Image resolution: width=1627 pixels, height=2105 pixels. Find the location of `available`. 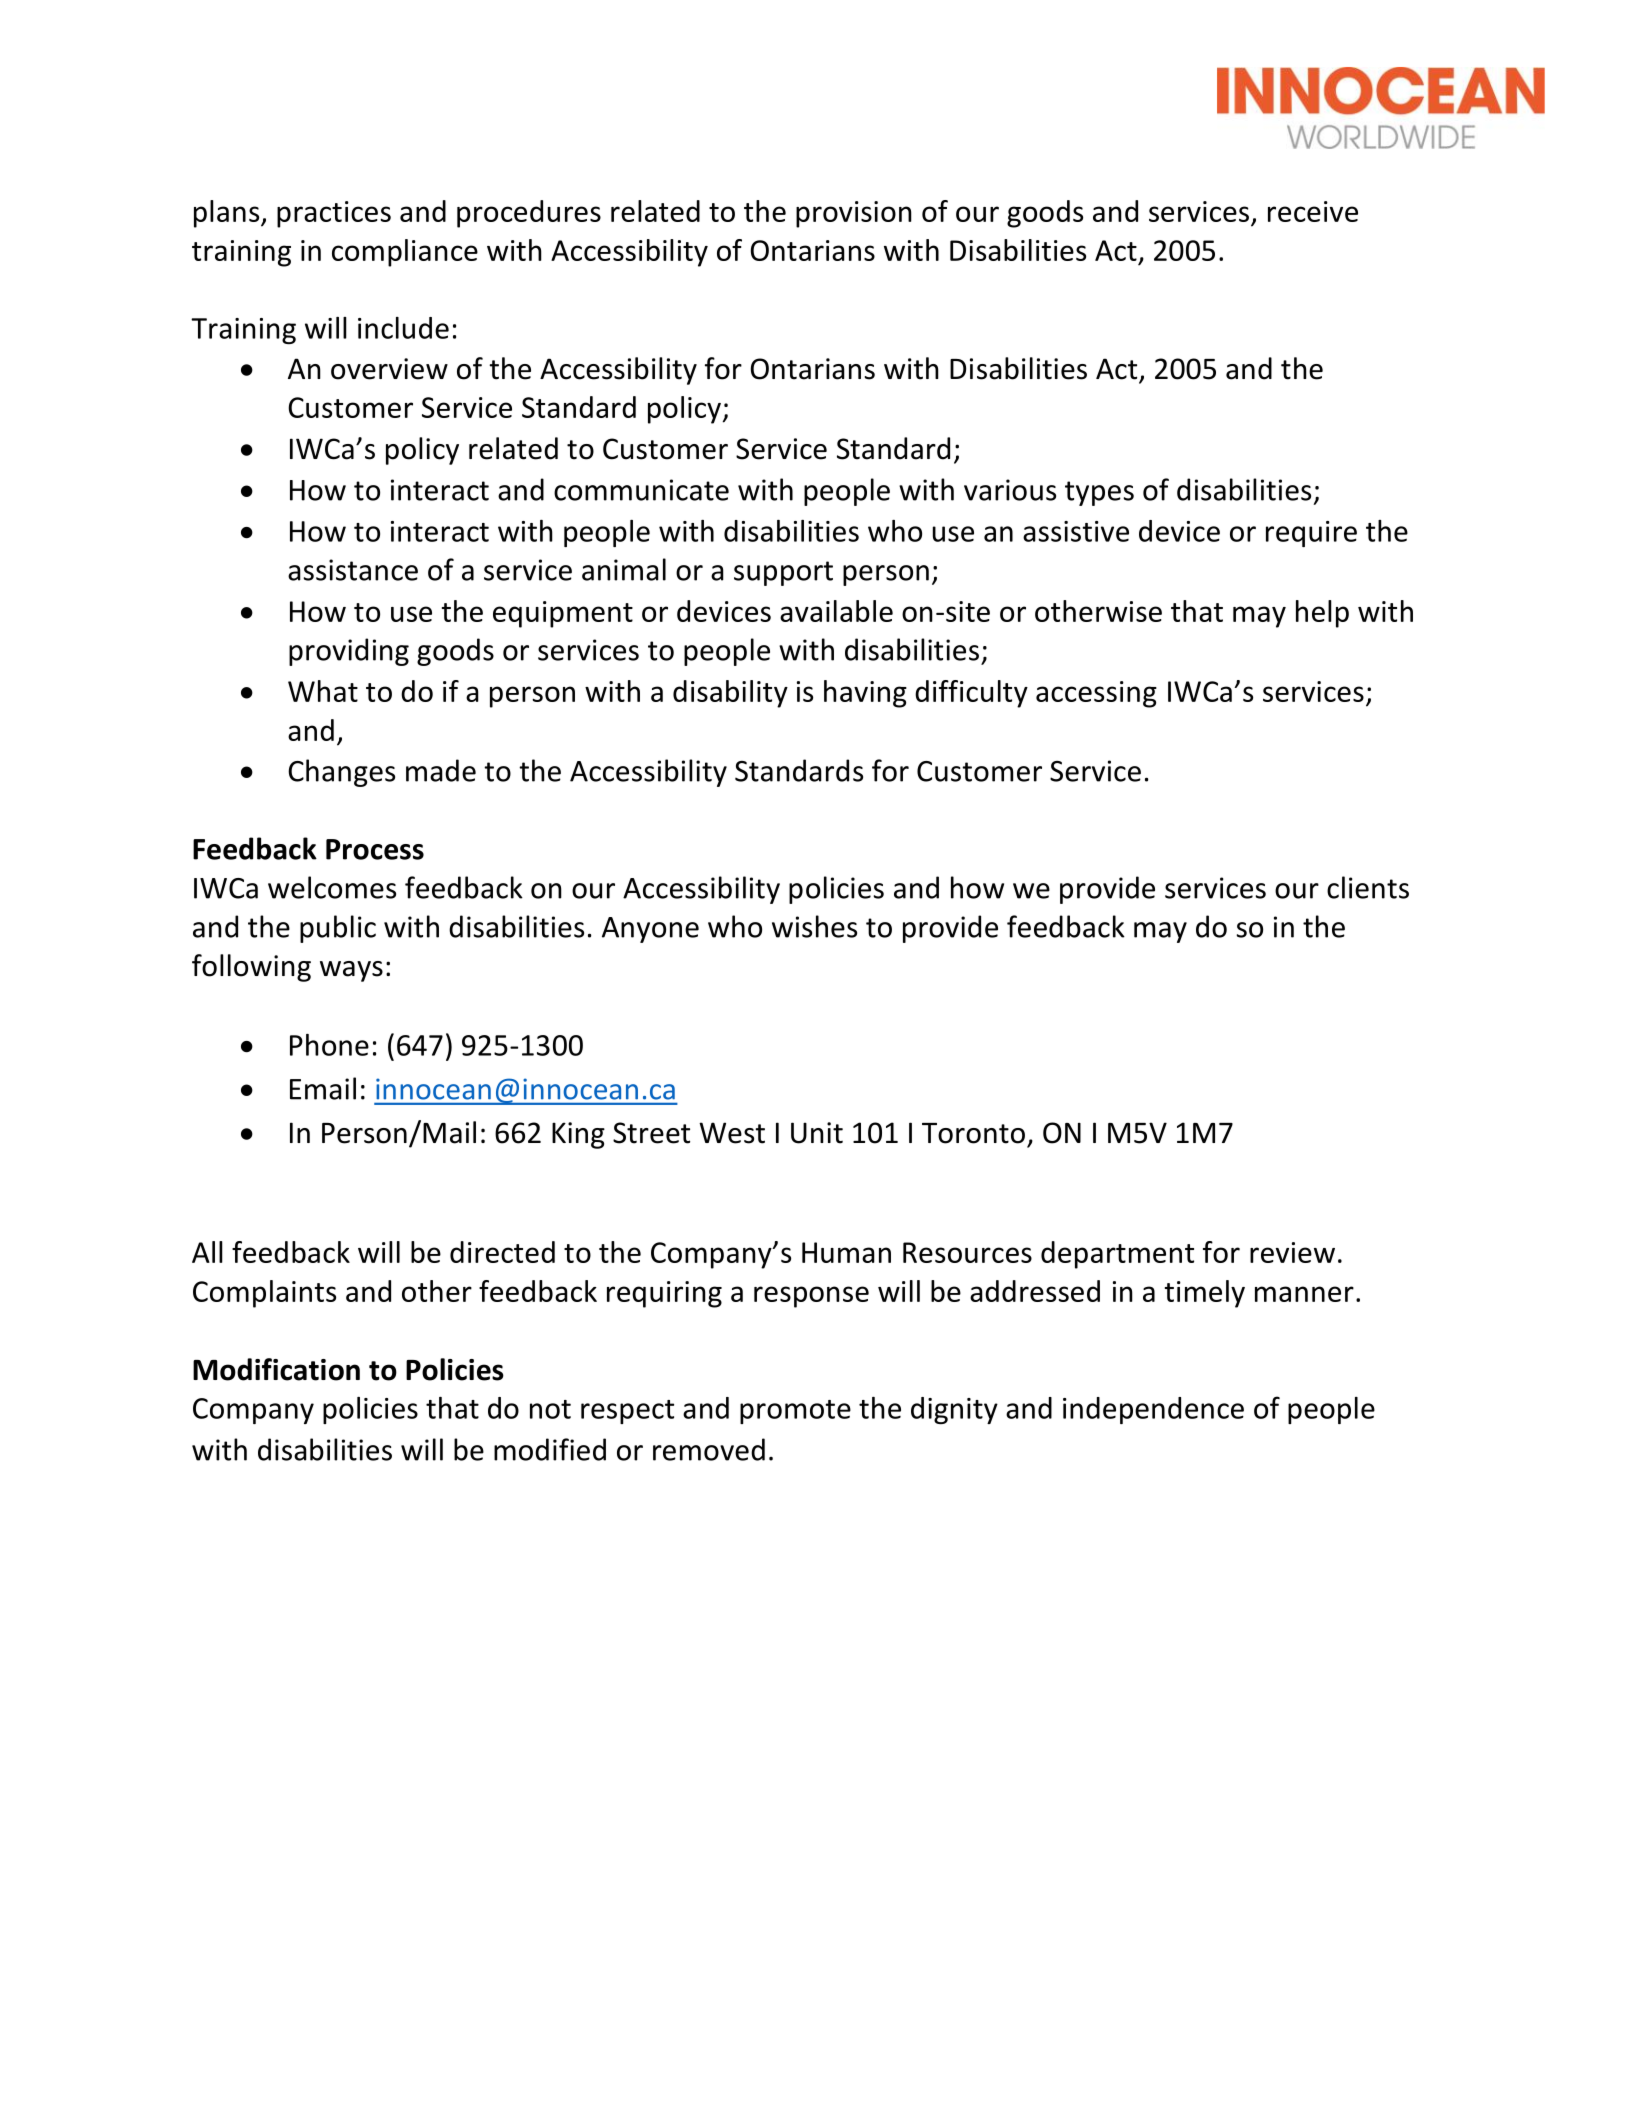

available is located at coordinates (836, 611).
